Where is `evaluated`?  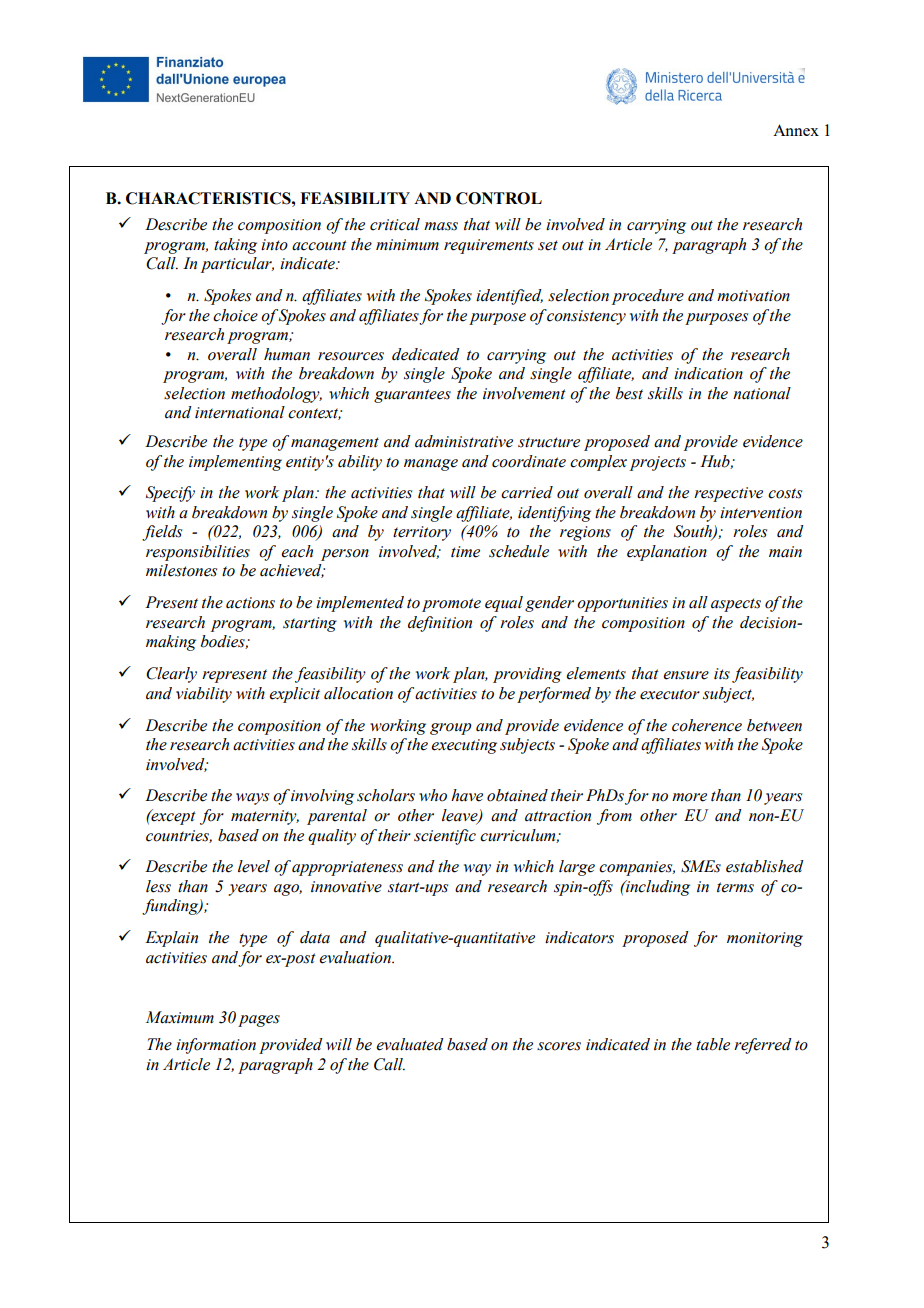
evaluated is located at coordinates (410, 1044).
